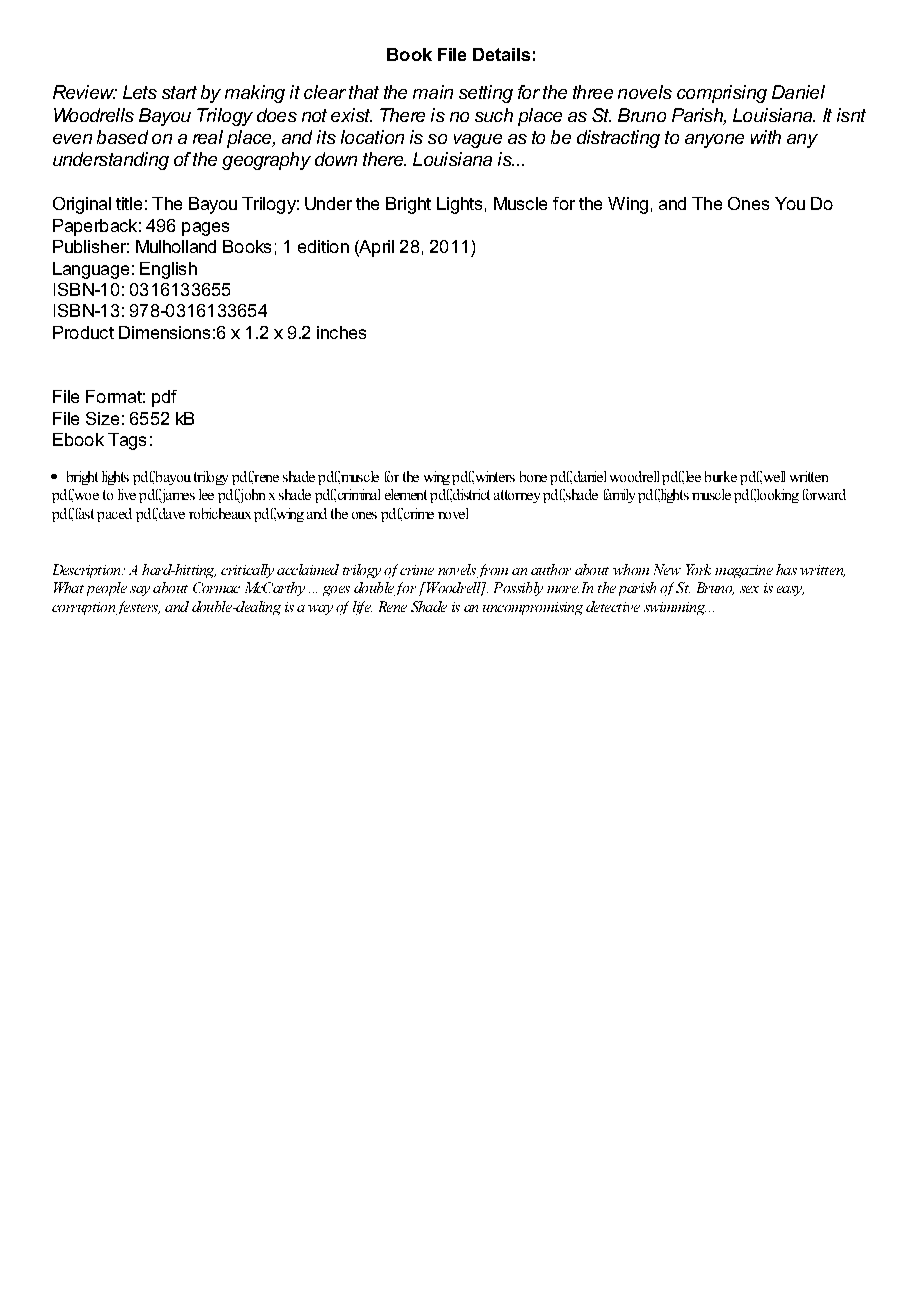 This document has height=1308, width=924. I want to click on Cormac, so click(216, 587).
